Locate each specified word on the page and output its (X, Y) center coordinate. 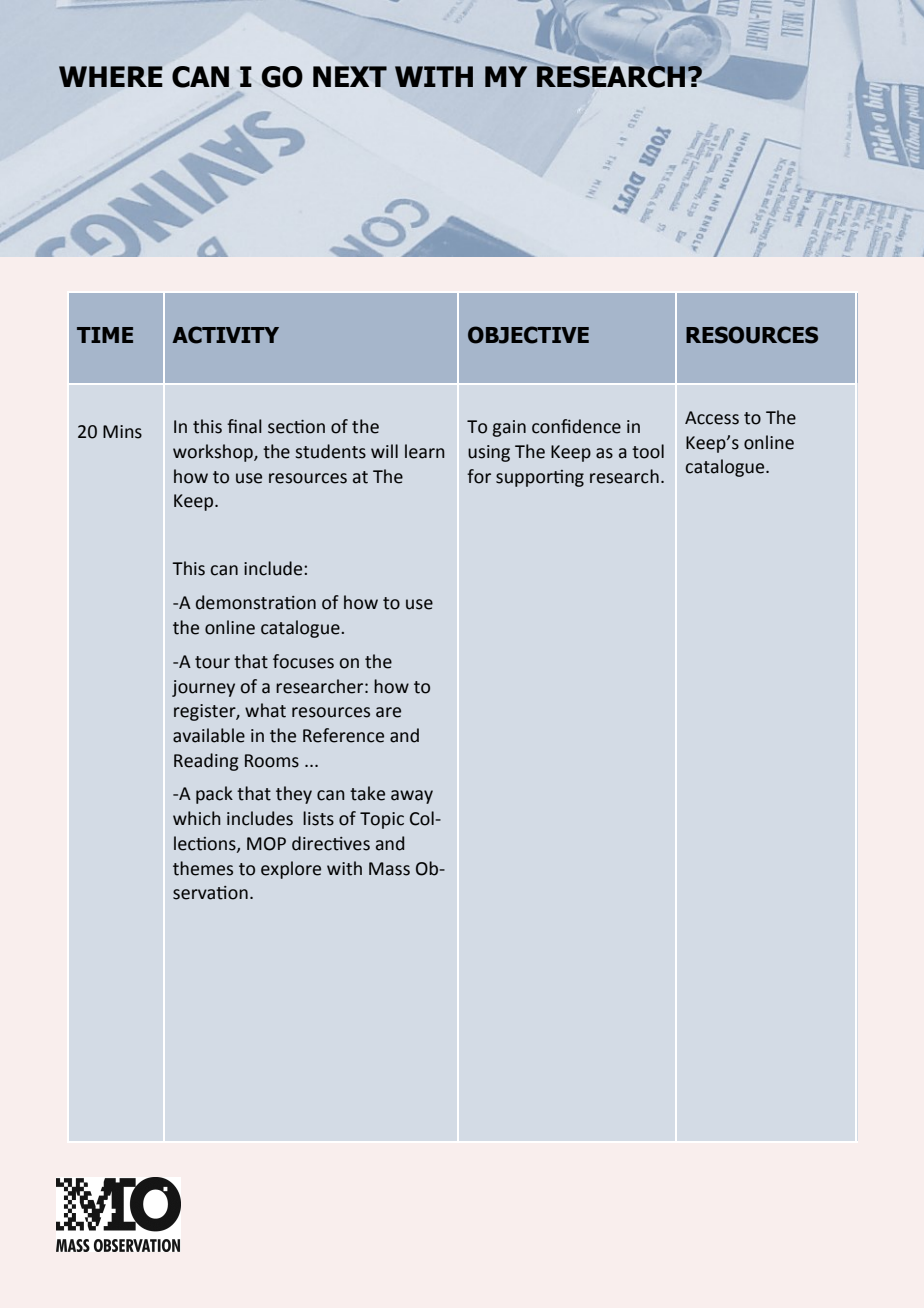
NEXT (350, 76)
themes (203, 868)
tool (648, 451)
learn (425, 451)
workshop (214, 453)
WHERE (110, 76)
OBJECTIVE (528, 335)
